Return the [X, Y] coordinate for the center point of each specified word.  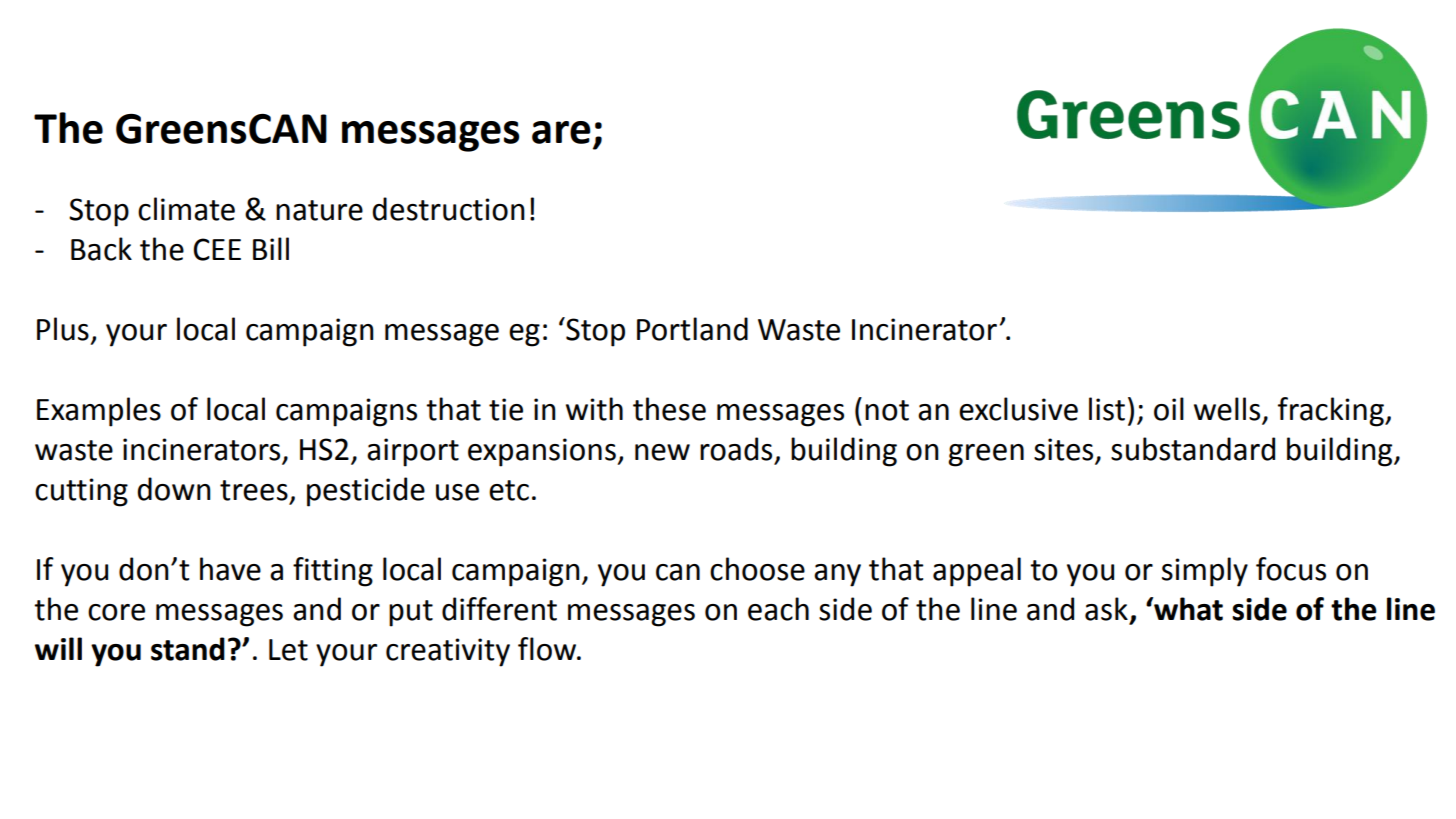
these [669, 409]
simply [1205, 572]
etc [509, 490]
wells [1228, 410]
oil [1169, 409]
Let [288, 650]
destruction [448, 209]
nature [319, 210]
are [561, 132]
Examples [99, 412]
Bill [271, 248]
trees [254, 490]
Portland [692, 329]
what [1187, 609]
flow [548, 649]
